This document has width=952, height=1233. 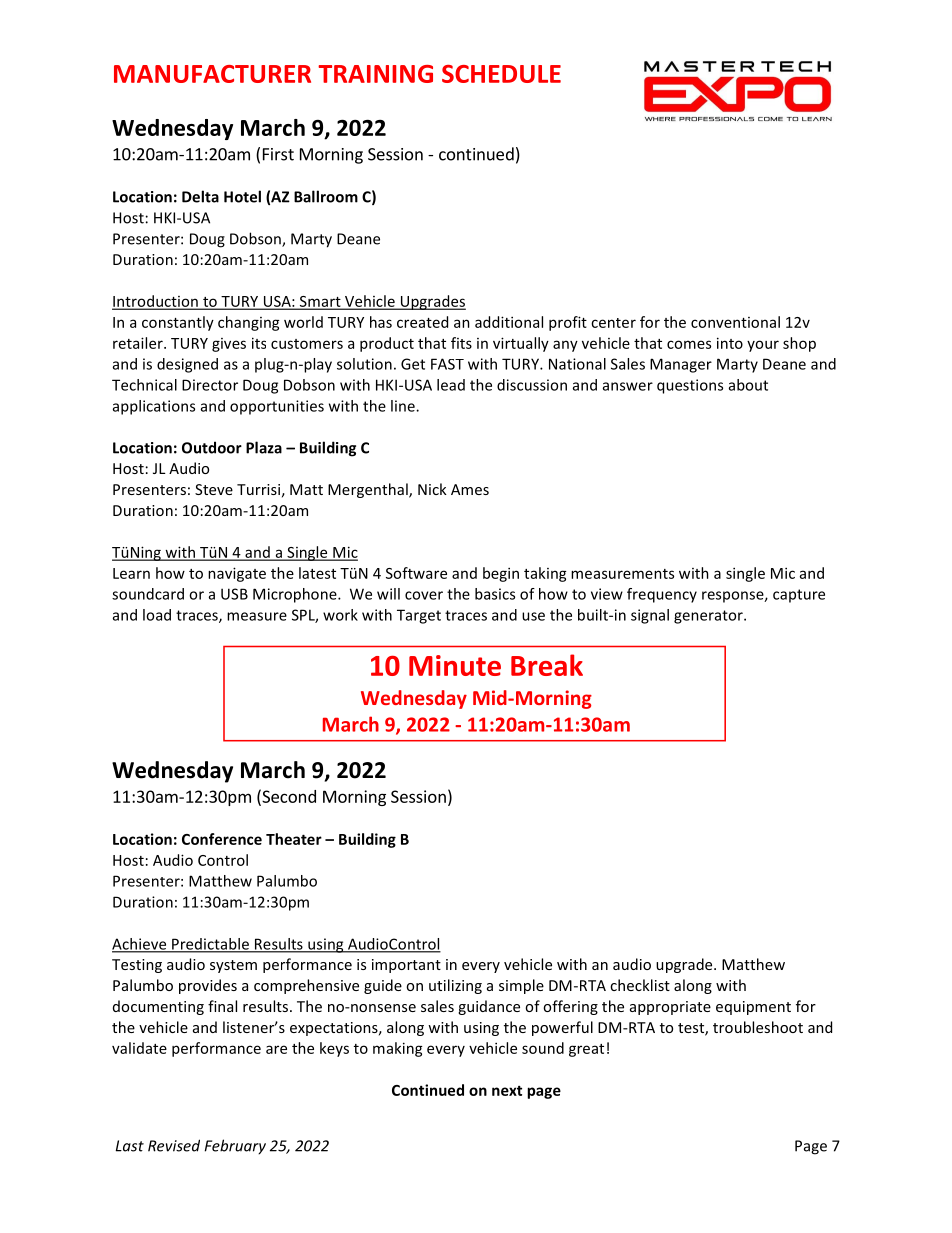 What do you see at coordinates (709, 617) in the document?
I see `generator` at bounding box center [709, 617].
